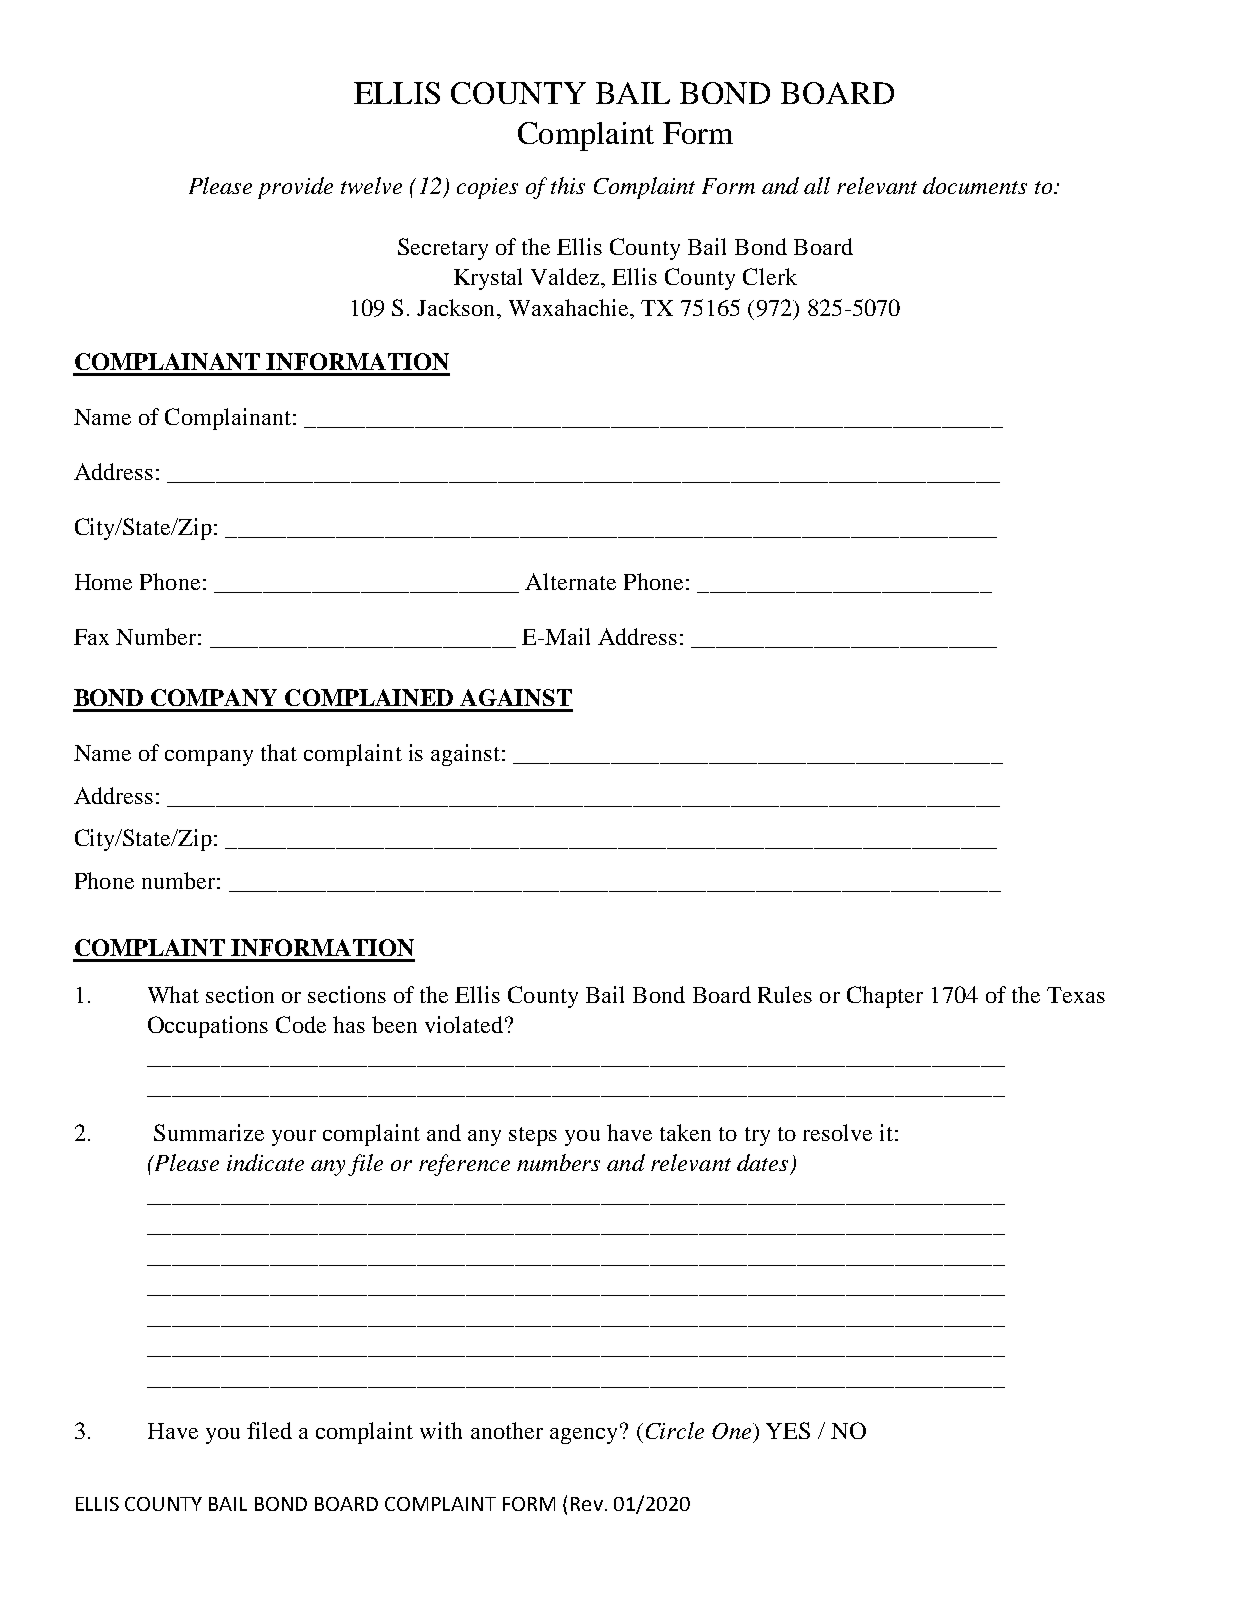 This image has height=1618, width=1250. I want to click on Alternate, so click(570, 581).
